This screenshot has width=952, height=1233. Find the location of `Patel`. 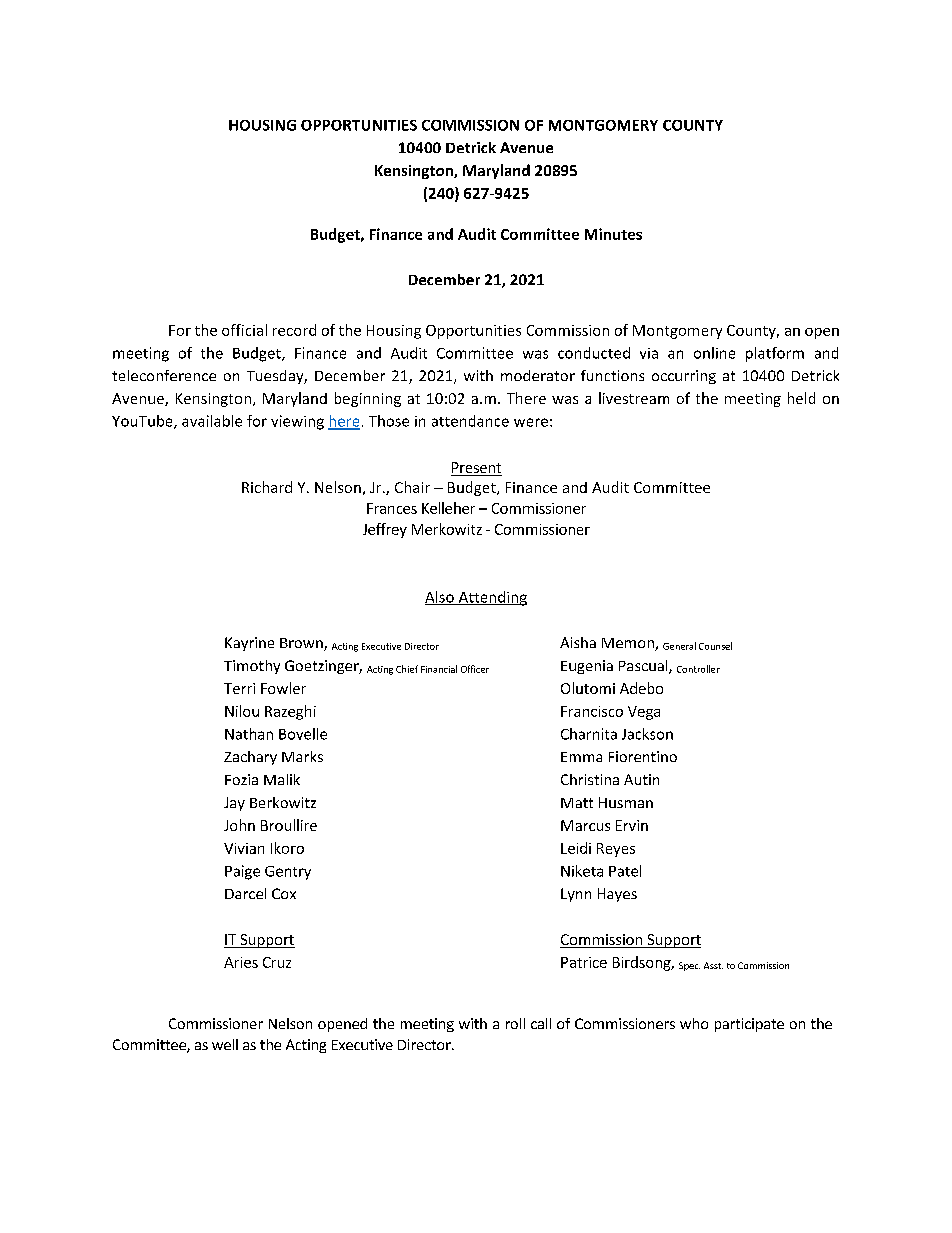

Patel is located at coordinates (625, 871).
